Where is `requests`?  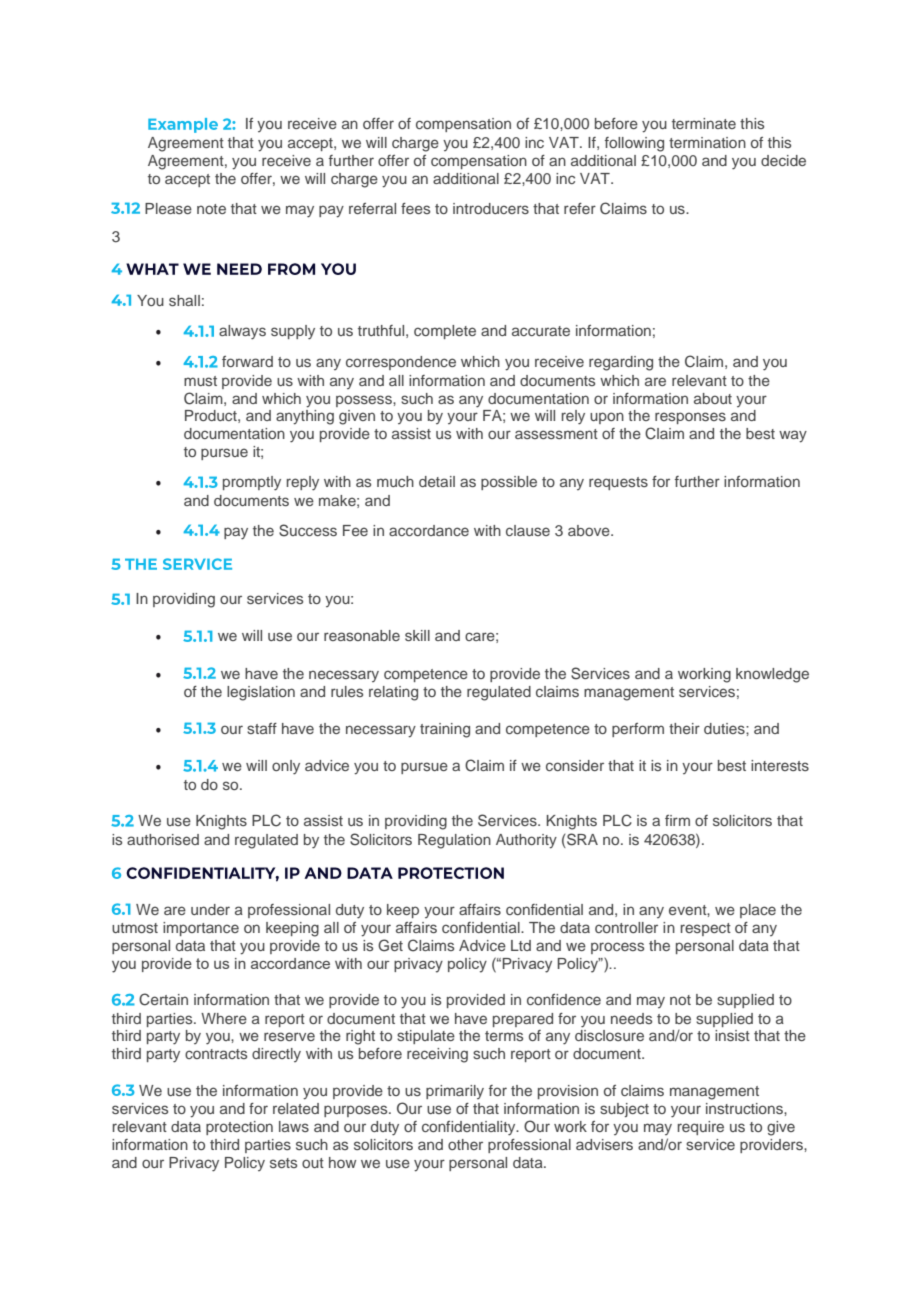 requests is located at coordinates (618, 483).
